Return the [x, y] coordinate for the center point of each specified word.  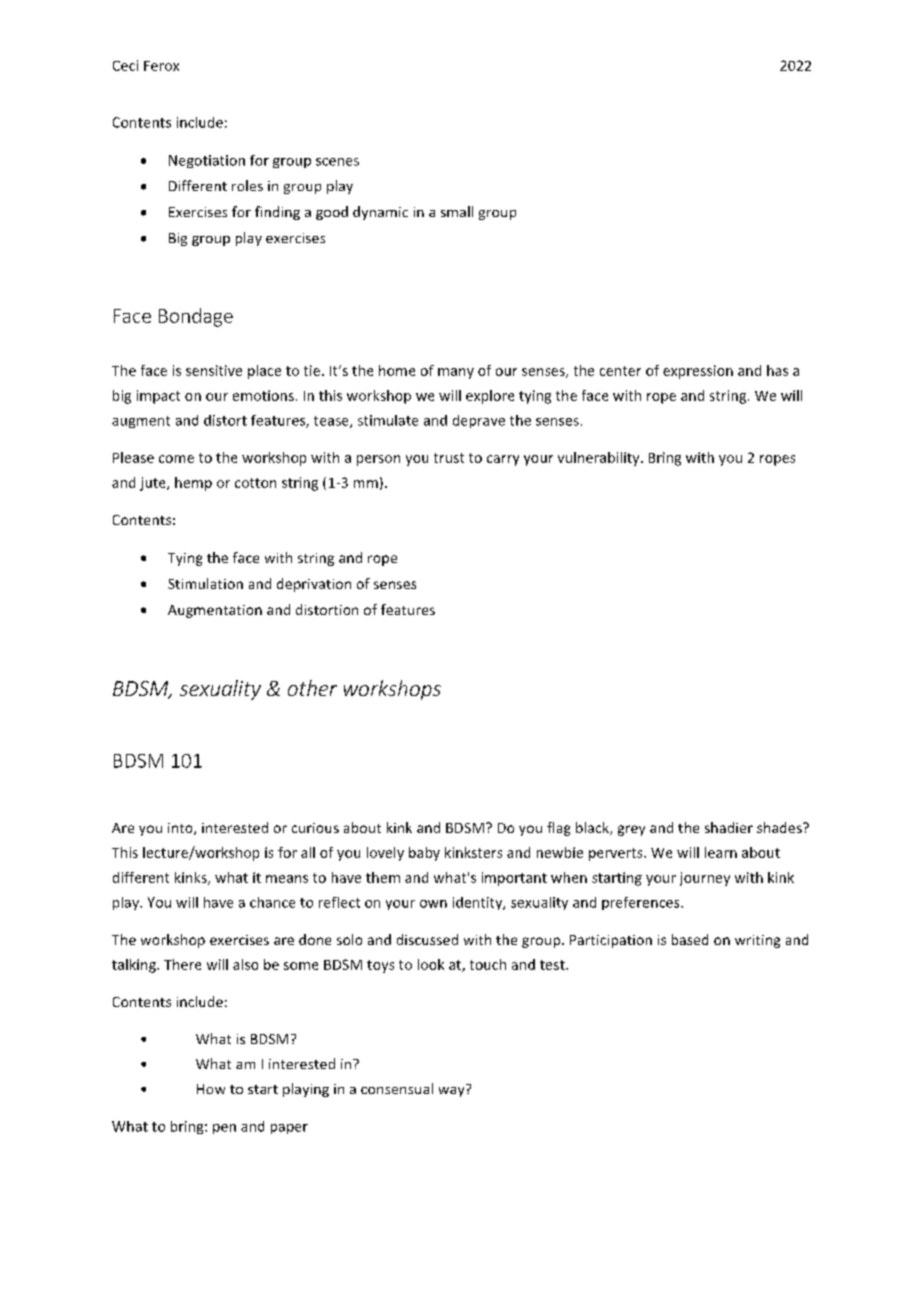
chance [272, 902]
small [457, 211]
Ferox [161, 66]
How [211, 1089]
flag [558, 829]
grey [631, 830]
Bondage [196, 317]
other [312, 688]
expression [698, 372]
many [456, 373]
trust [449, 458]
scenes [337, 162]
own [433, 904]
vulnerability [600, 459]
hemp [193, 484]
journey [705, 879]
